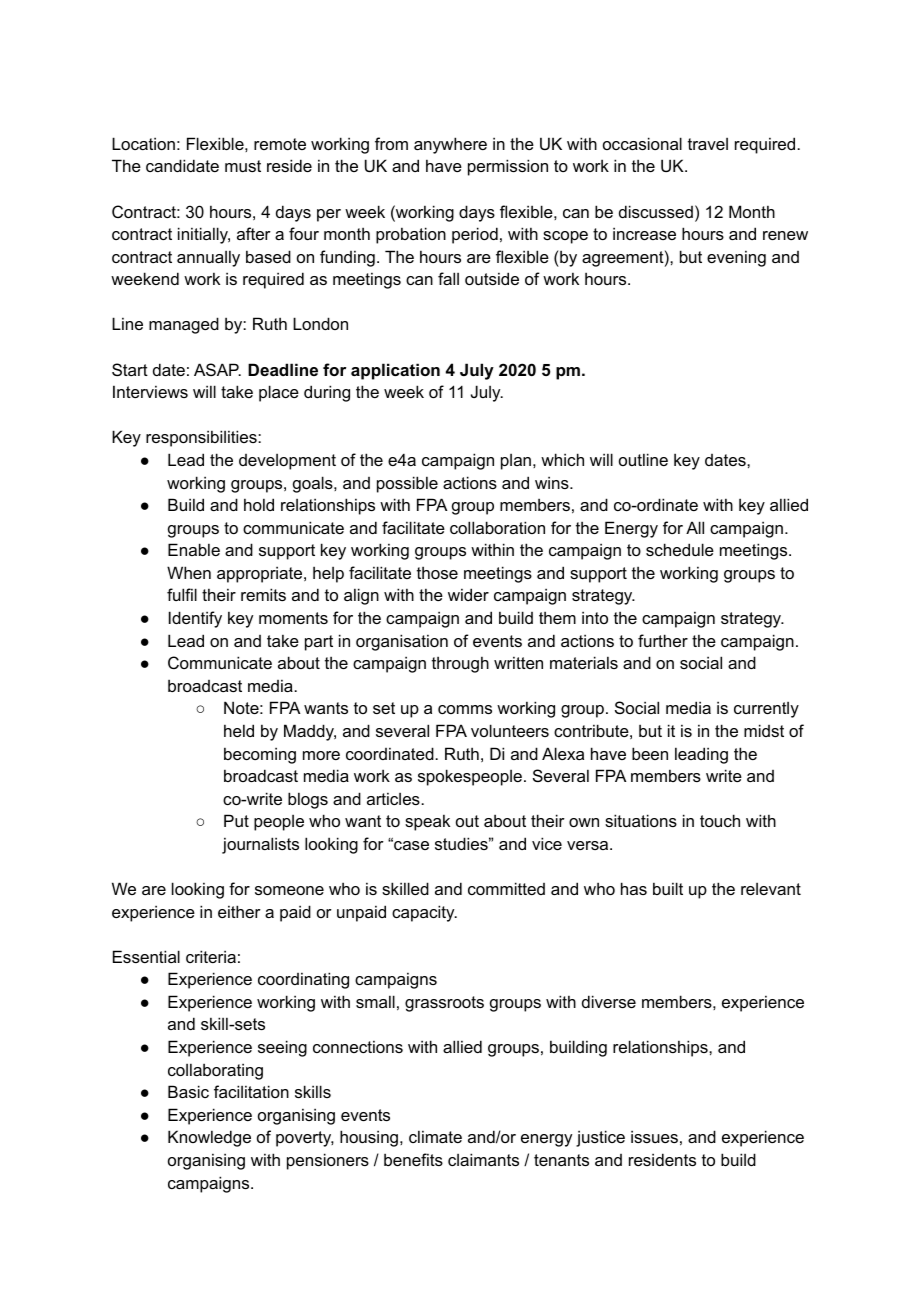 The width and height of the screenshot is (924, 1307). What do you see at coordinates (395, 371) in the screenshot?
I see `application` at bounding box center [395, 371].
